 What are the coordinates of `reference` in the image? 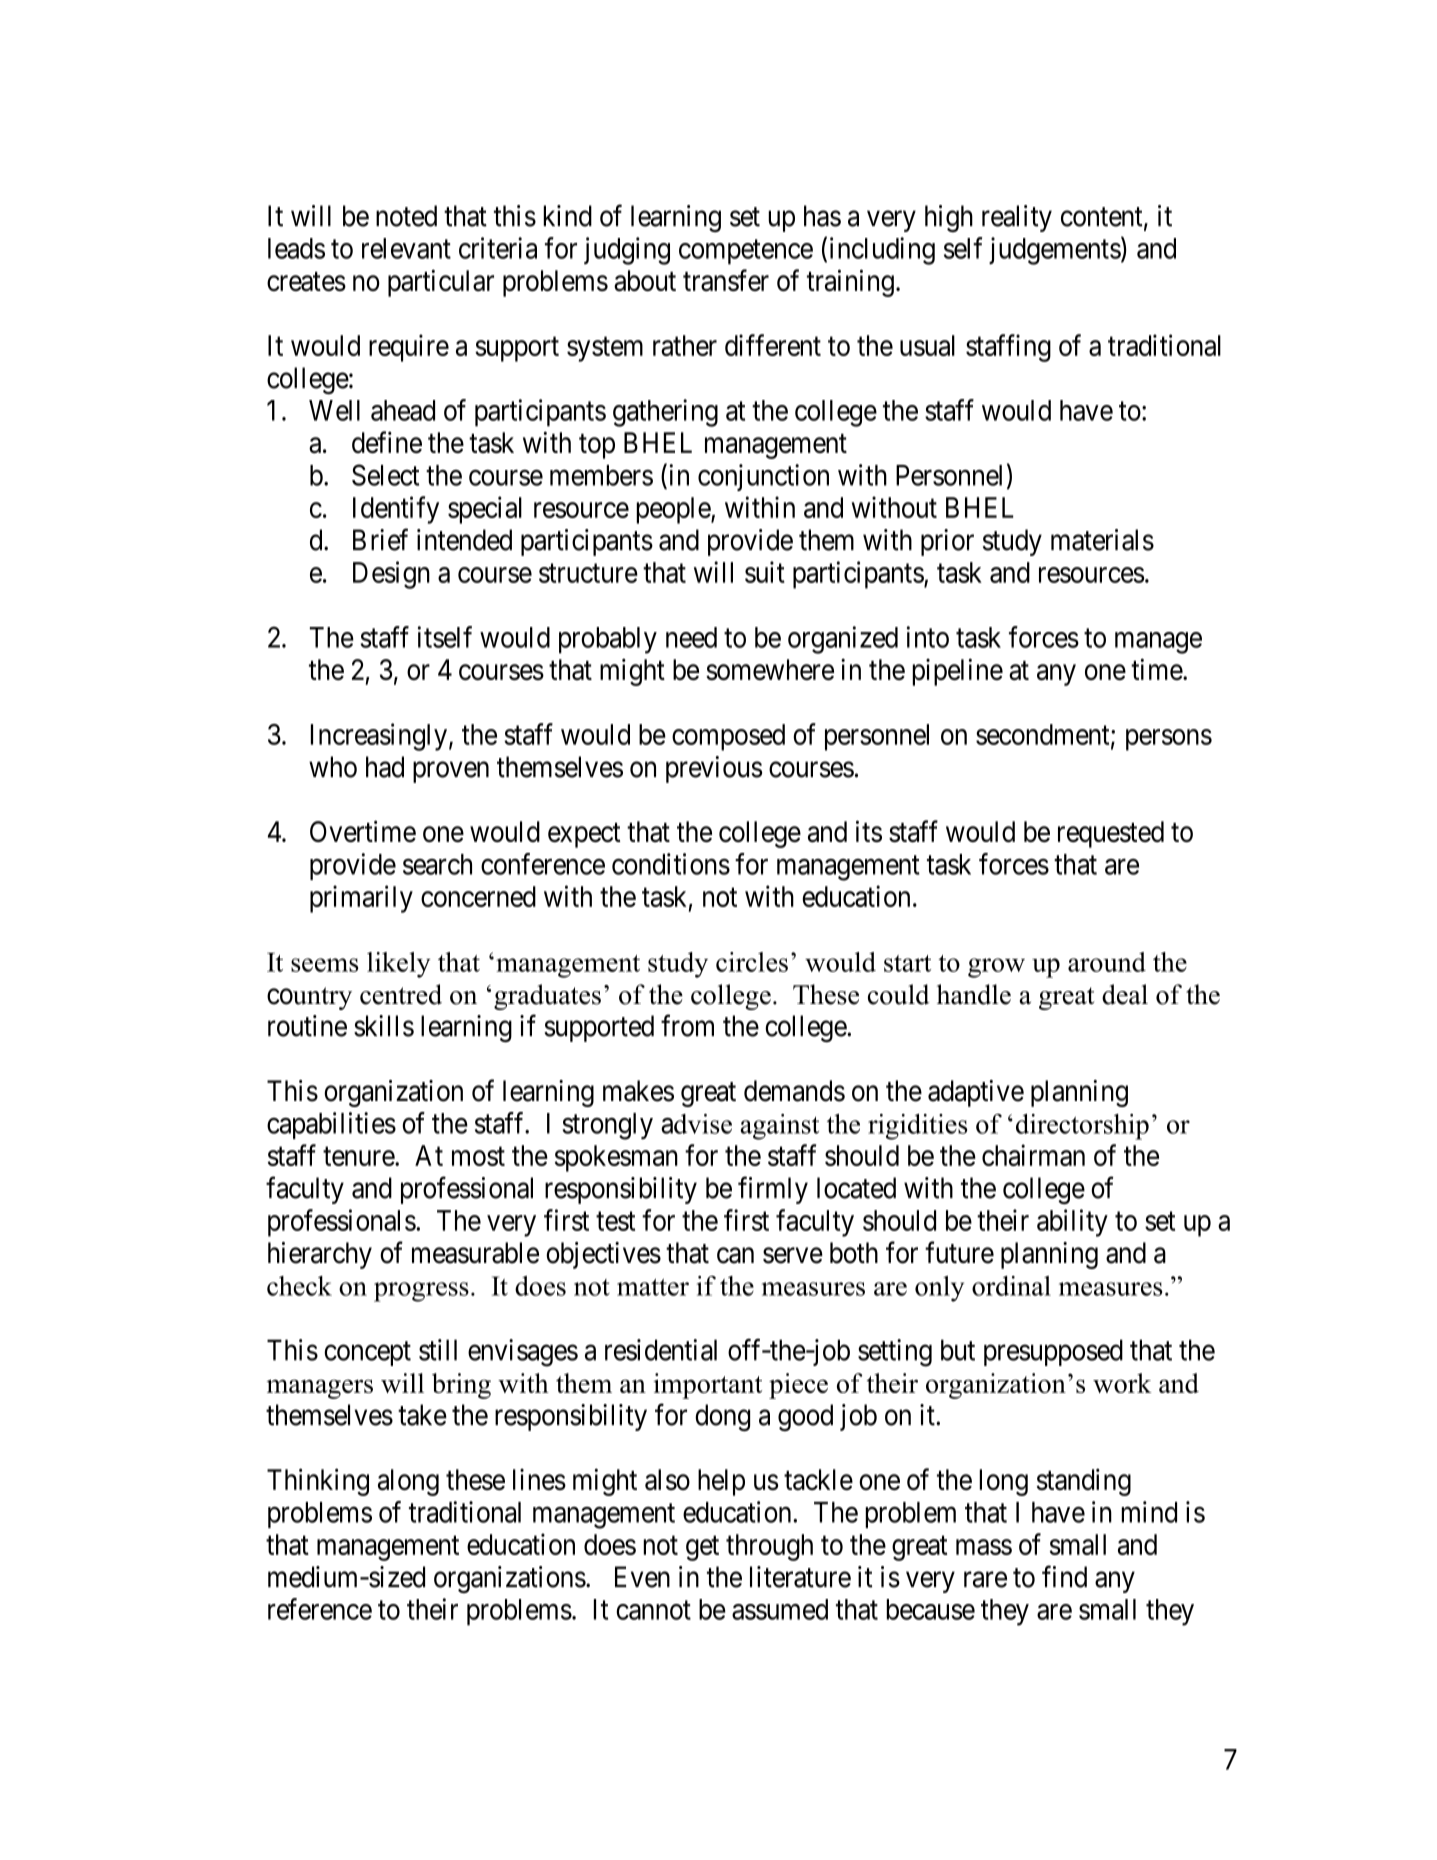 It's located at (320, 1609).
